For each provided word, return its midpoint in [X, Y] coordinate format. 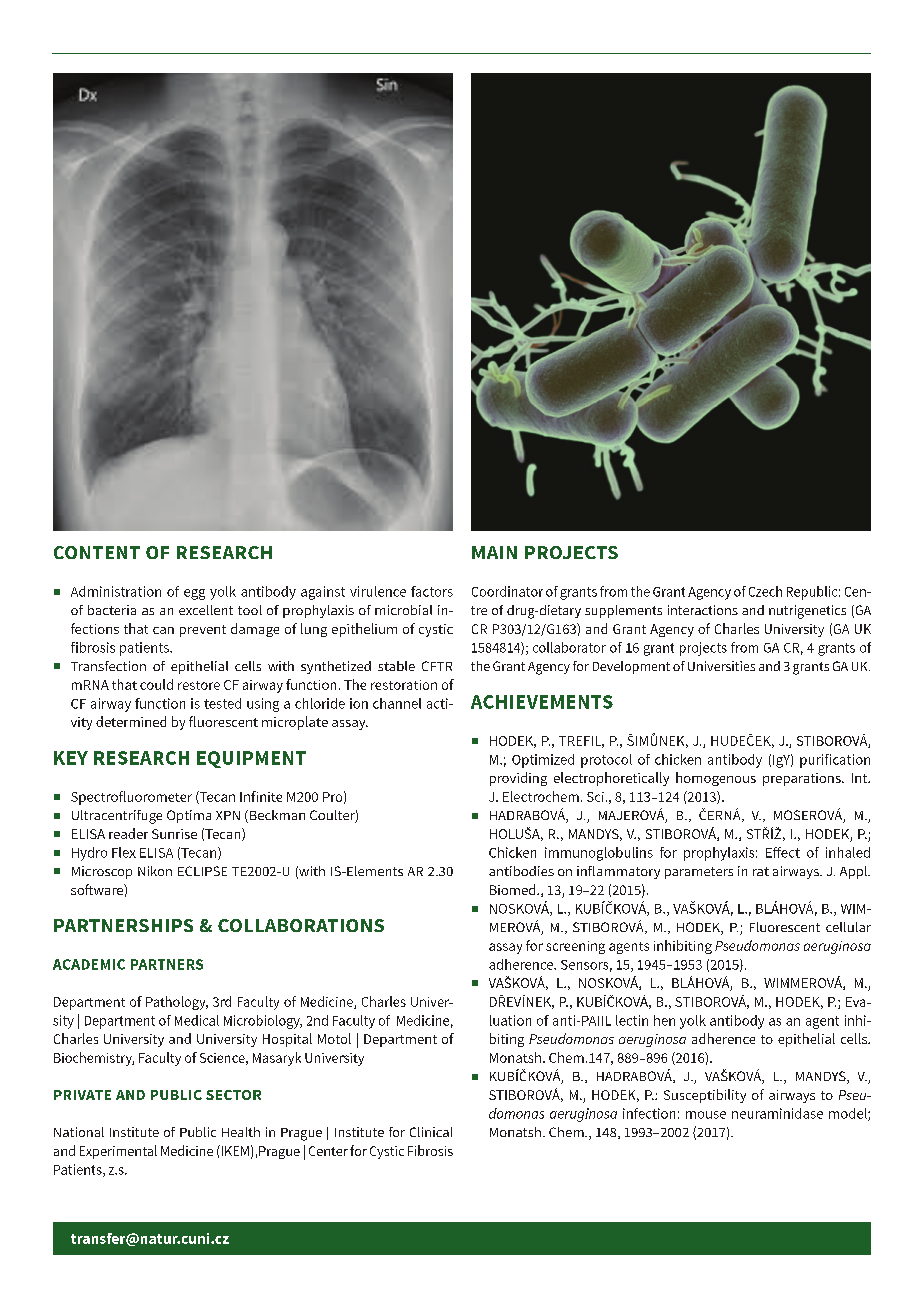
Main [494, 552]
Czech [765, 591]
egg [194, 594]
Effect [783, 852]
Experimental [118, 1152]
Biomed [514, 889]
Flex [124, 852]
